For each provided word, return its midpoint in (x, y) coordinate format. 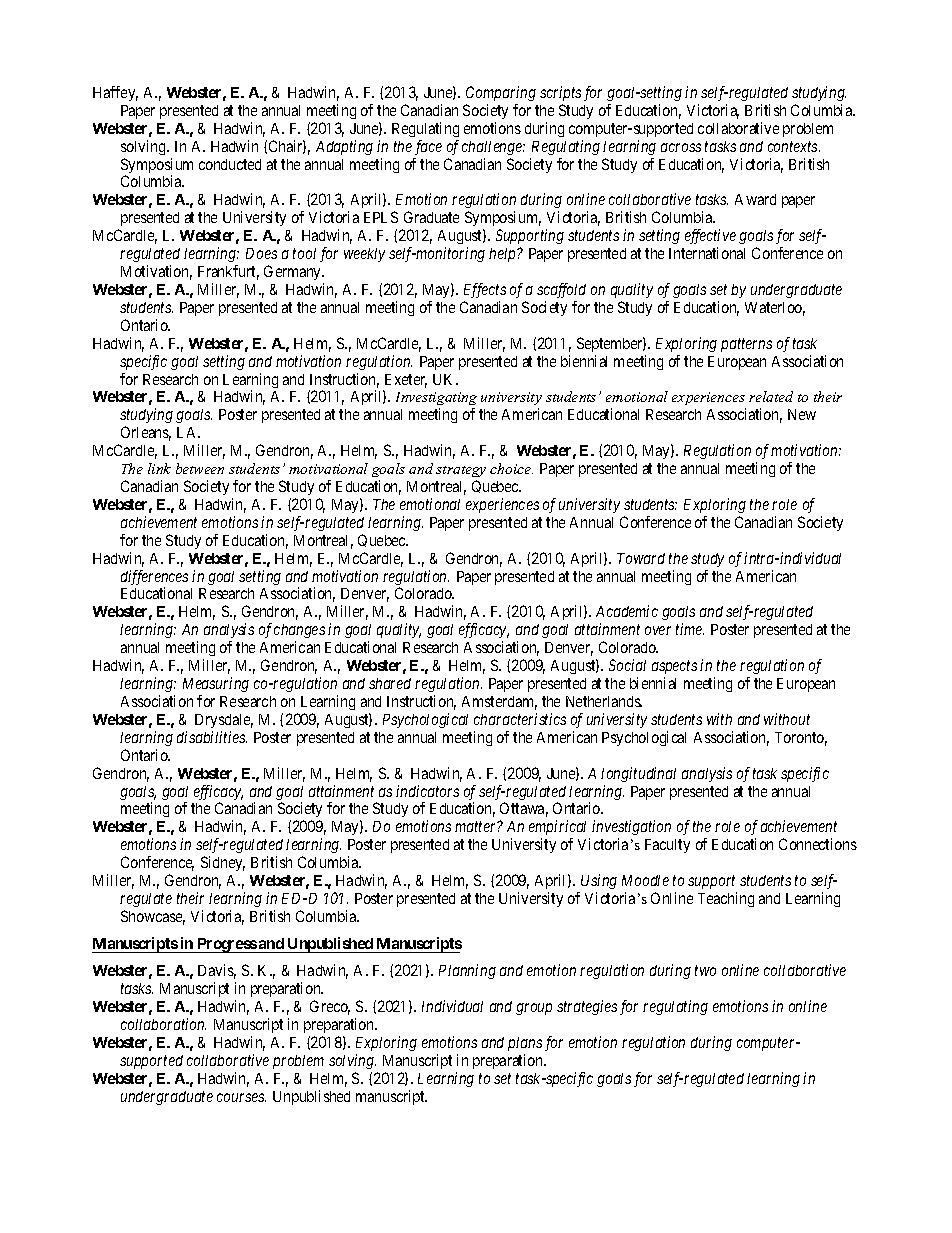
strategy (461, 473)
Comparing (501, 93)
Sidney (223, 863)
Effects (485, 290)
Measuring (216, 684)
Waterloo (775, 309)
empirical (557, 827)
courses (241, 1097)
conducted (230, 164)
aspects (674, 667)
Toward (641, 558)
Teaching (726, 899)
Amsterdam (499, 703)
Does (261, 253)
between (200, 468)
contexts (794, 146)
